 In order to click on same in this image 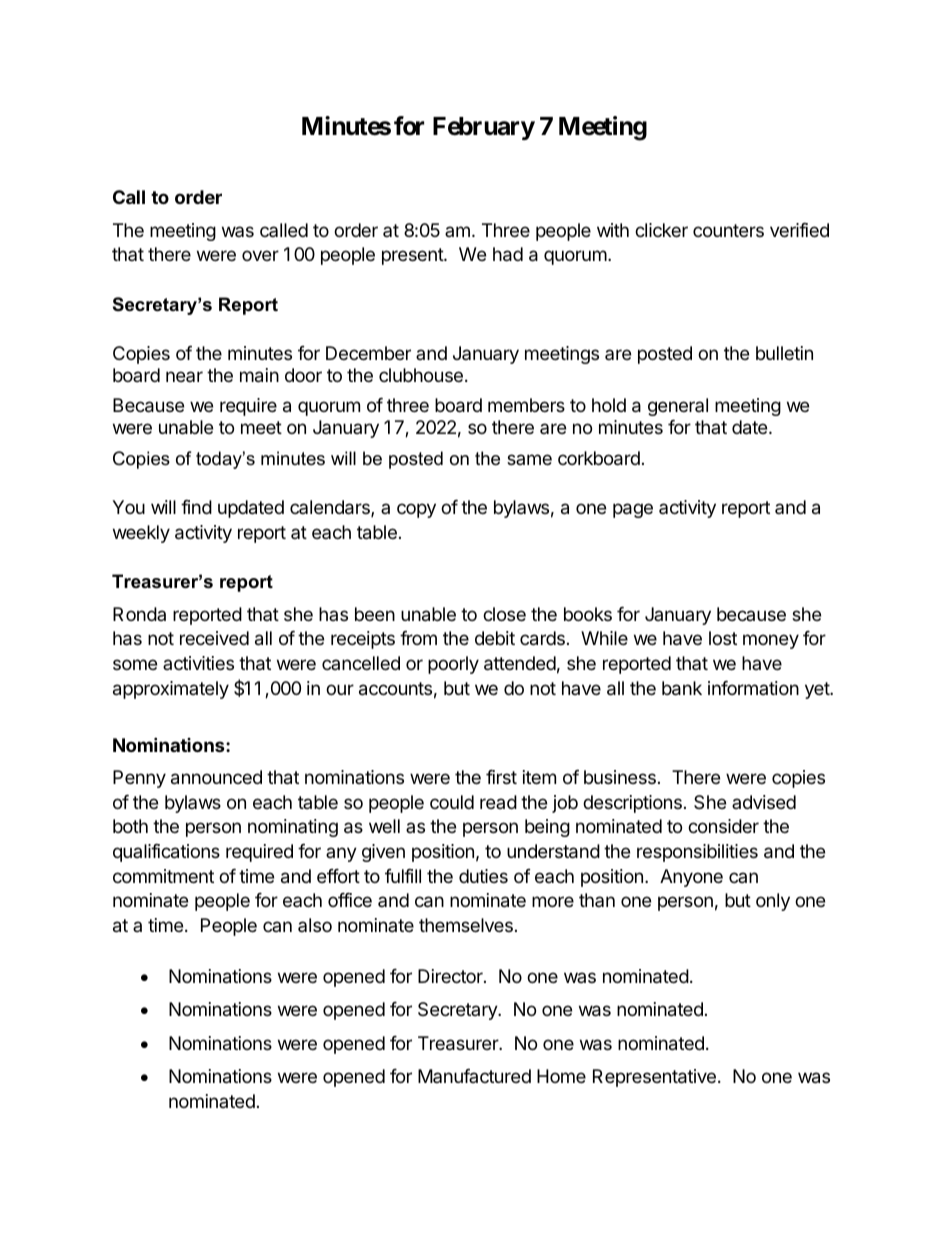, I will do `click(529, 459)`.
